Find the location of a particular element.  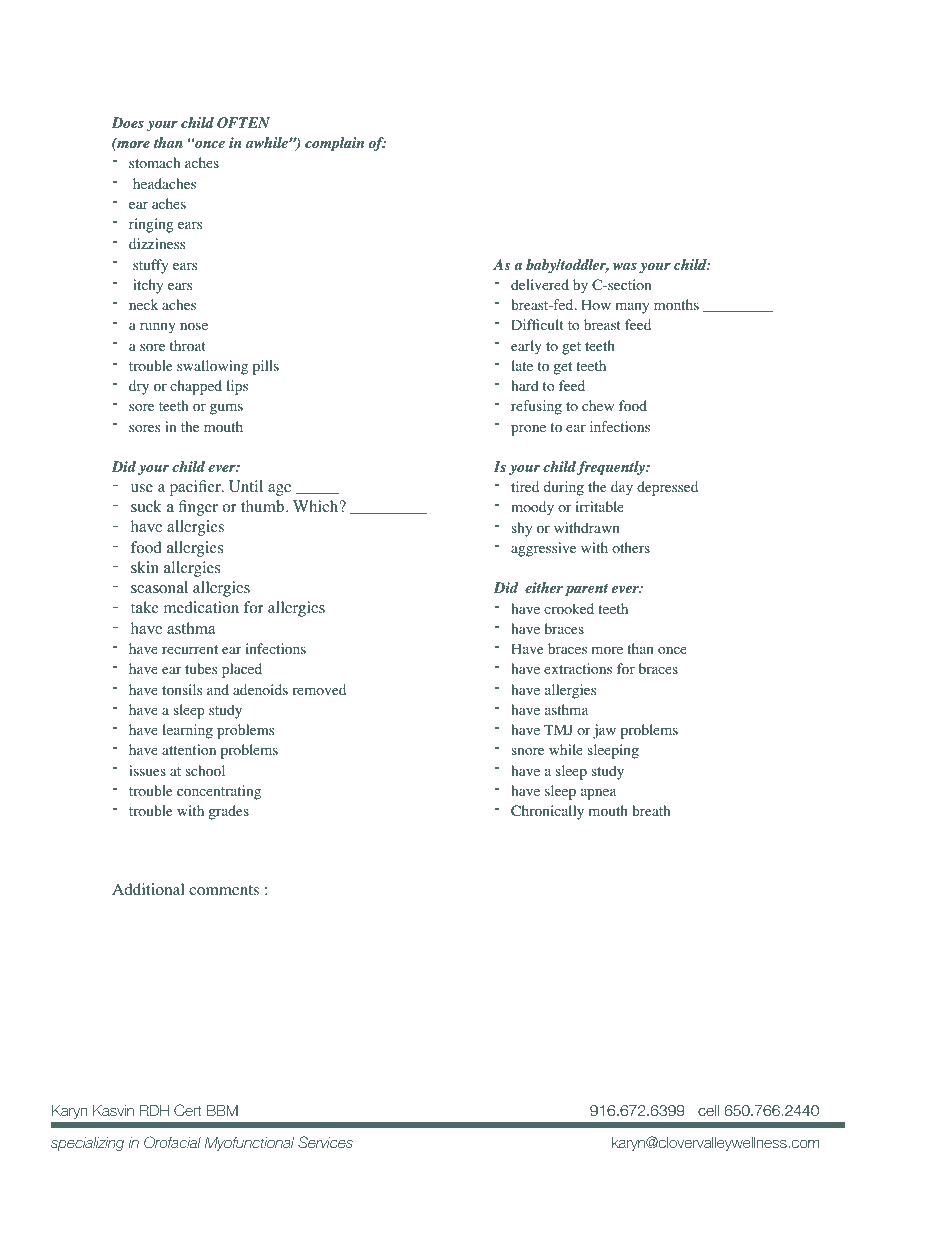

was is located at coordinates (625, 266).
